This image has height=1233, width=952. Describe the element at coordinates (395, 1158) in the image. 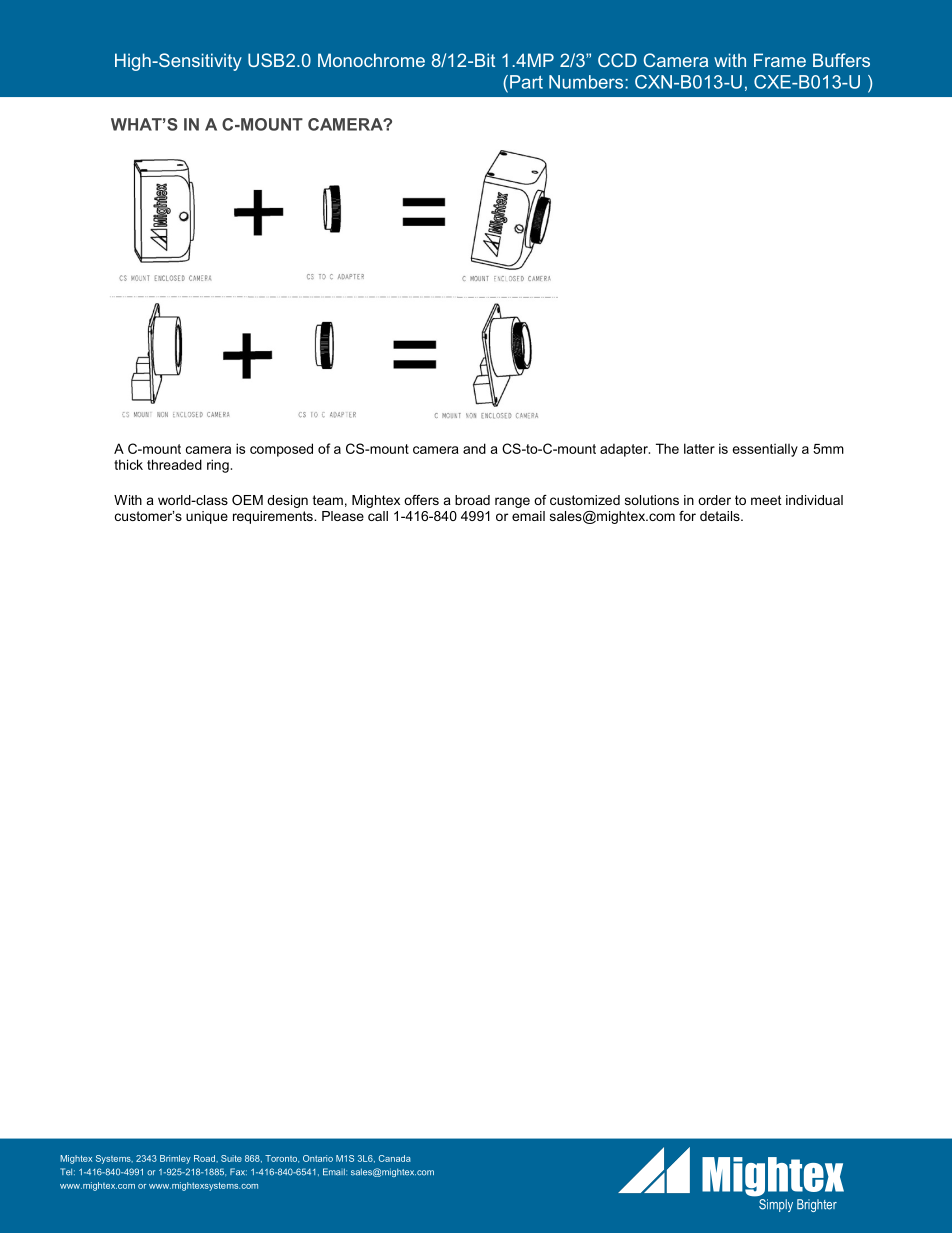

I see `Canada` at that location.
